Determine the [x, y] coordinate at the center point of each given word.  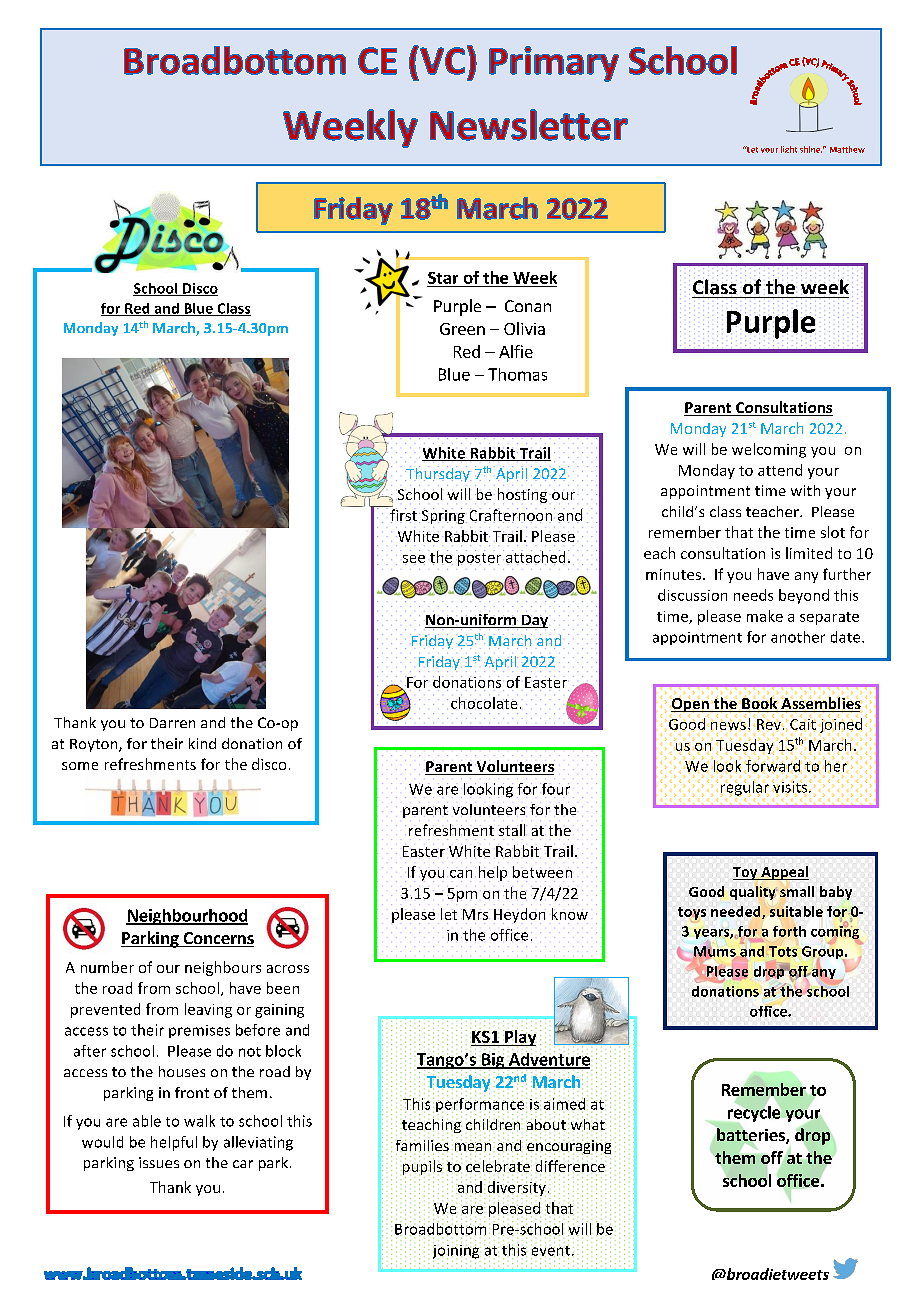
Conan [528, 306]
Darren [172, 723]
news [728, 725]
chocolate [484, 703]
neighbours [223, 968]
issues [159, 1162]
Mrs [475, 914]
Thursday [438, 474]
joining [457, 1251]
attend [780, 470]
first [403, 515]
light [789, 149]
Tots [783, 951]
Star [443, 278]
